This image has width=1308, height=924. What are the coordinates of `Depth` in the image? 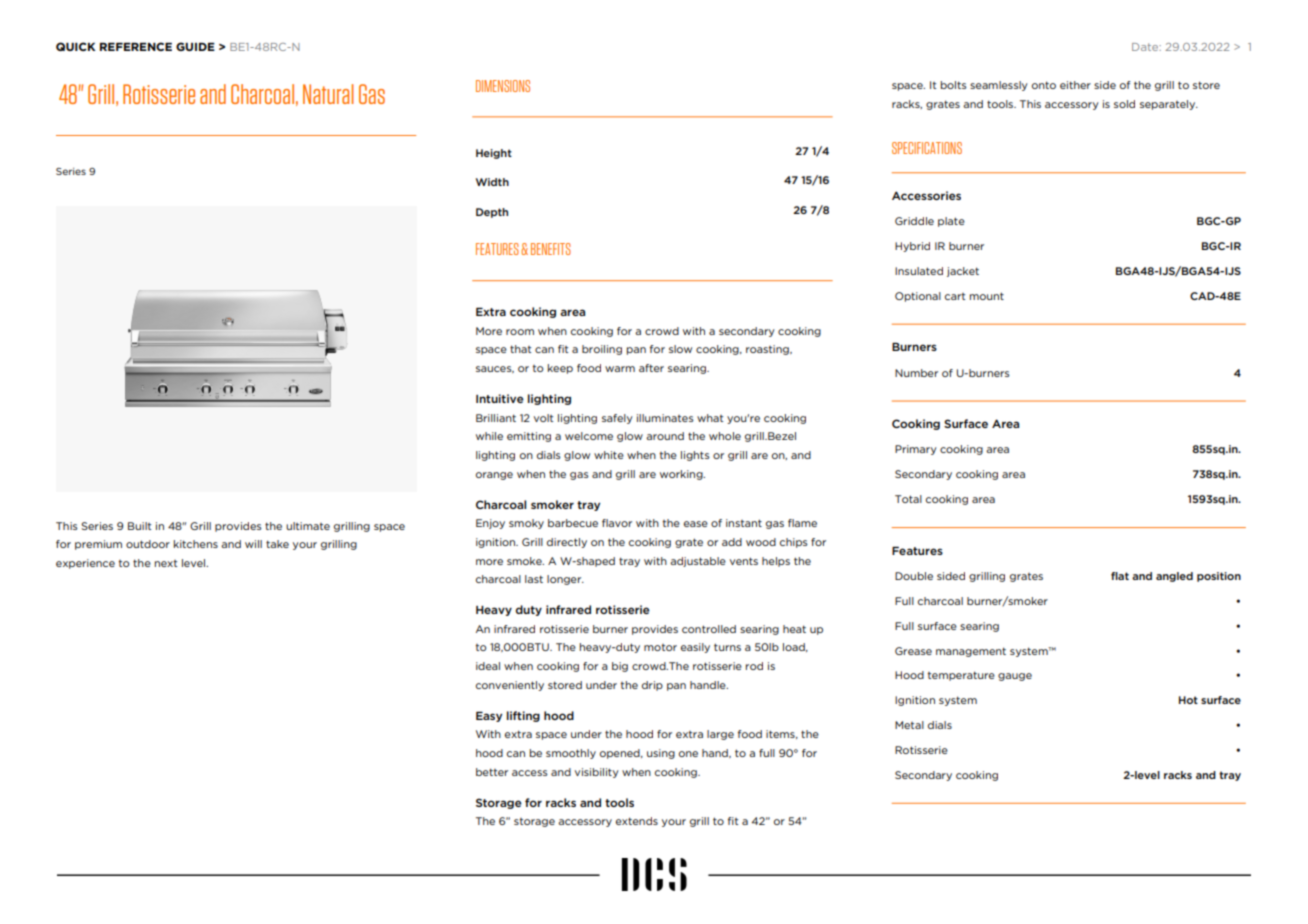 It's located at (492, 213).
